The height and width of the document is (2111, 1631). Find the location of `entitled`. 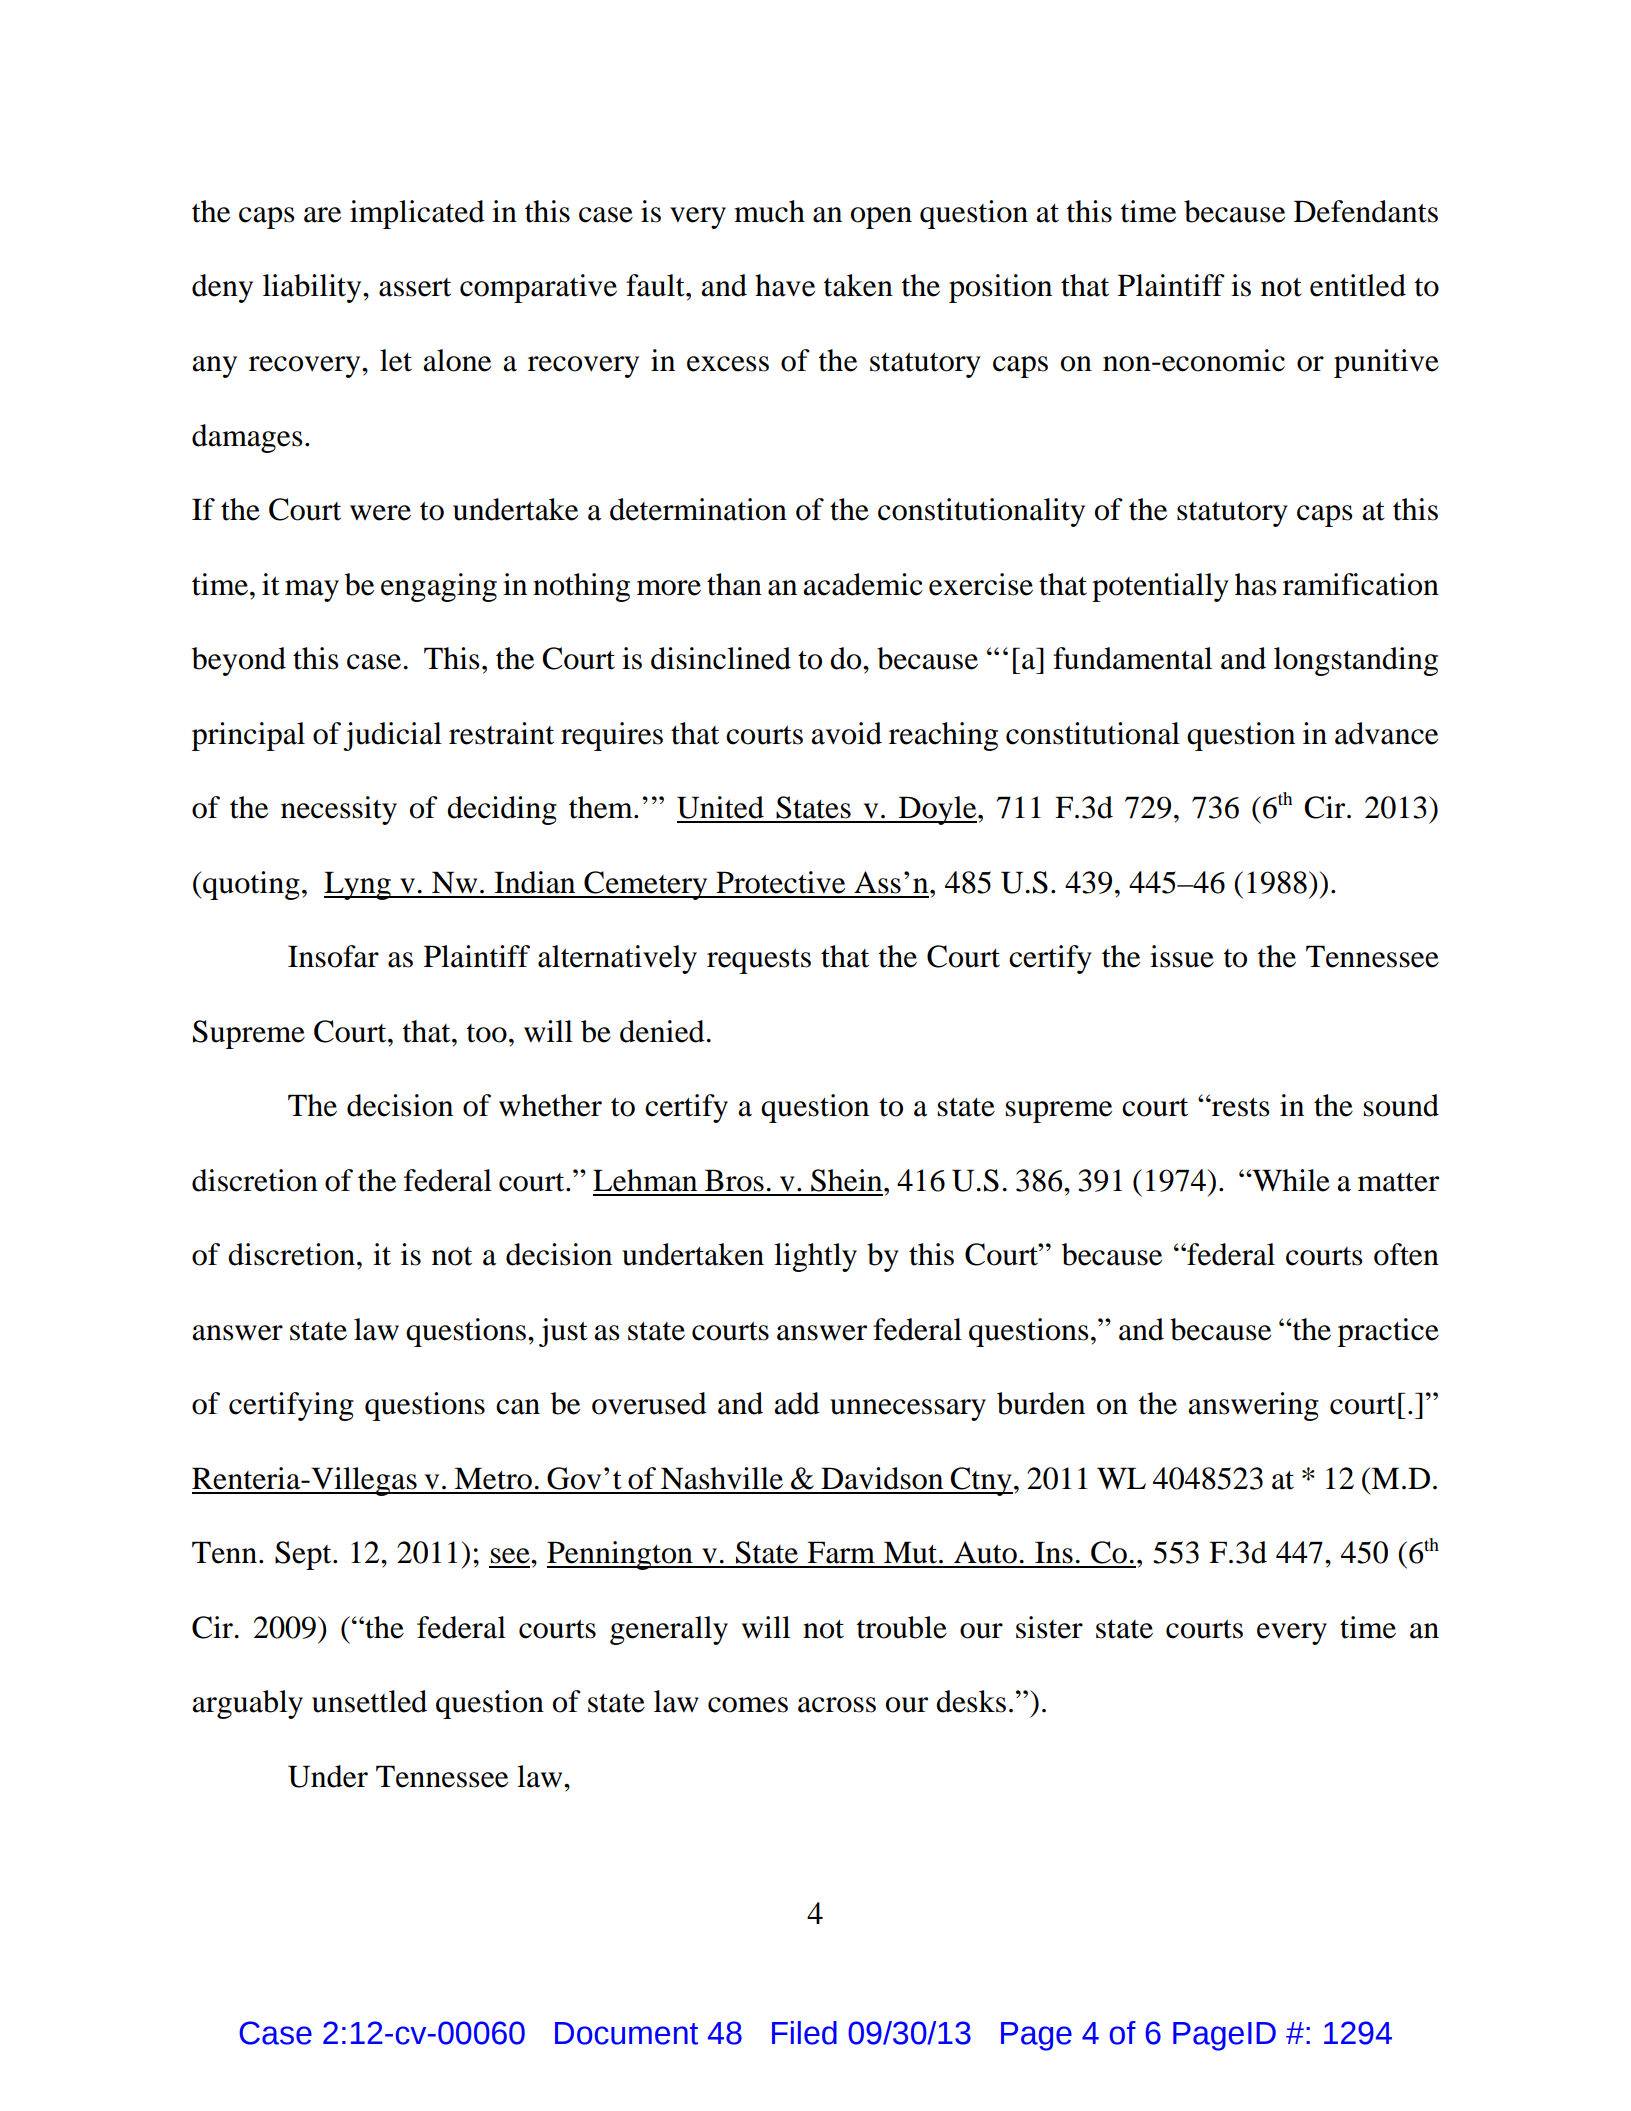

entitled is located at coordinates (1358, 285).
